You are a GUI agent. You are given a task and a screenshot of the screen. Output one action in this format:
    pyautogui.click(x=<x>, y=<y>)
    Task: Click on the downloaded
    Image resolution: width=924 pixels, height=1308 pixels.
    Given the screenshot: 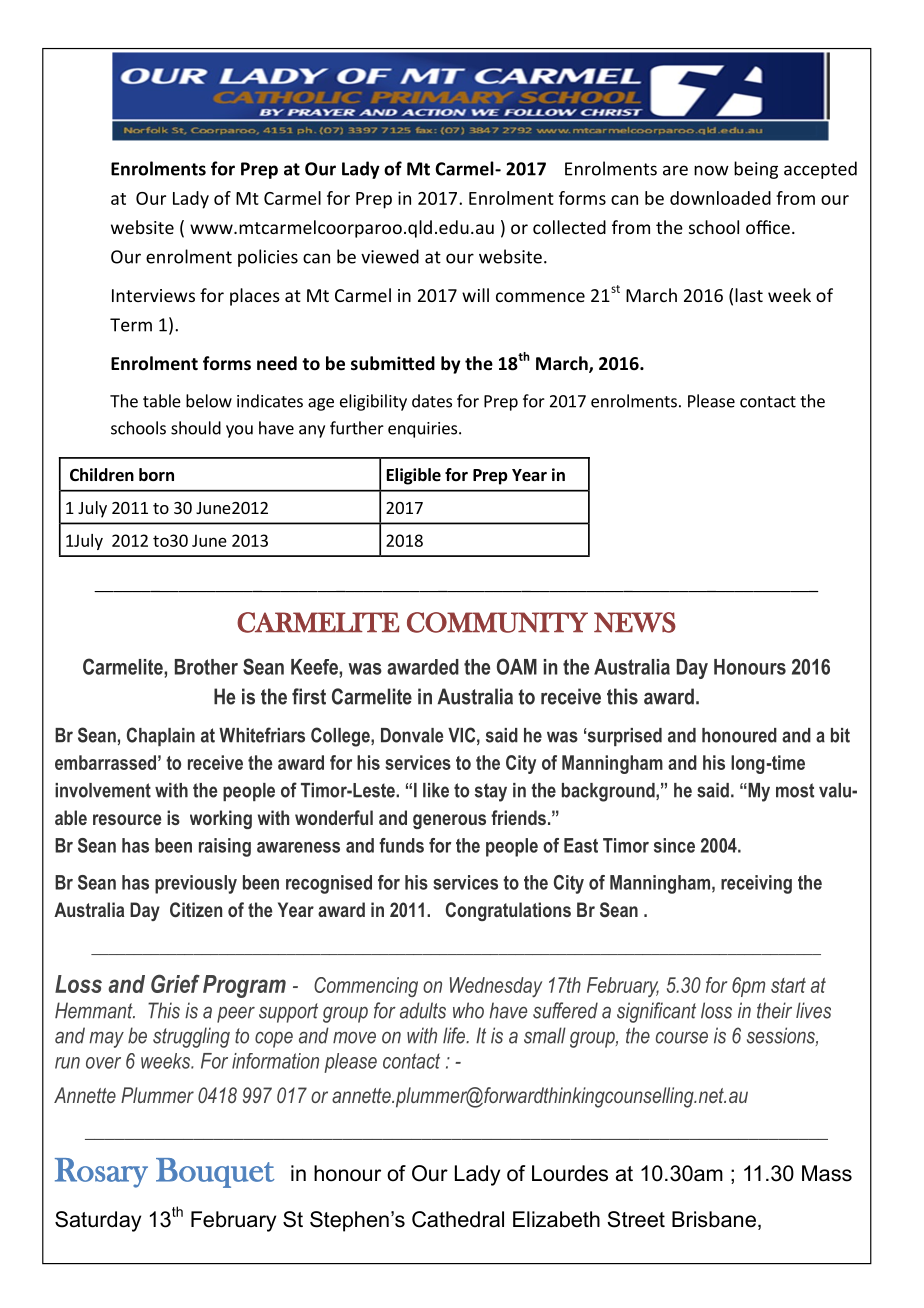 What is the action you would take?
    pyautogui.click(x=720, y=198)
